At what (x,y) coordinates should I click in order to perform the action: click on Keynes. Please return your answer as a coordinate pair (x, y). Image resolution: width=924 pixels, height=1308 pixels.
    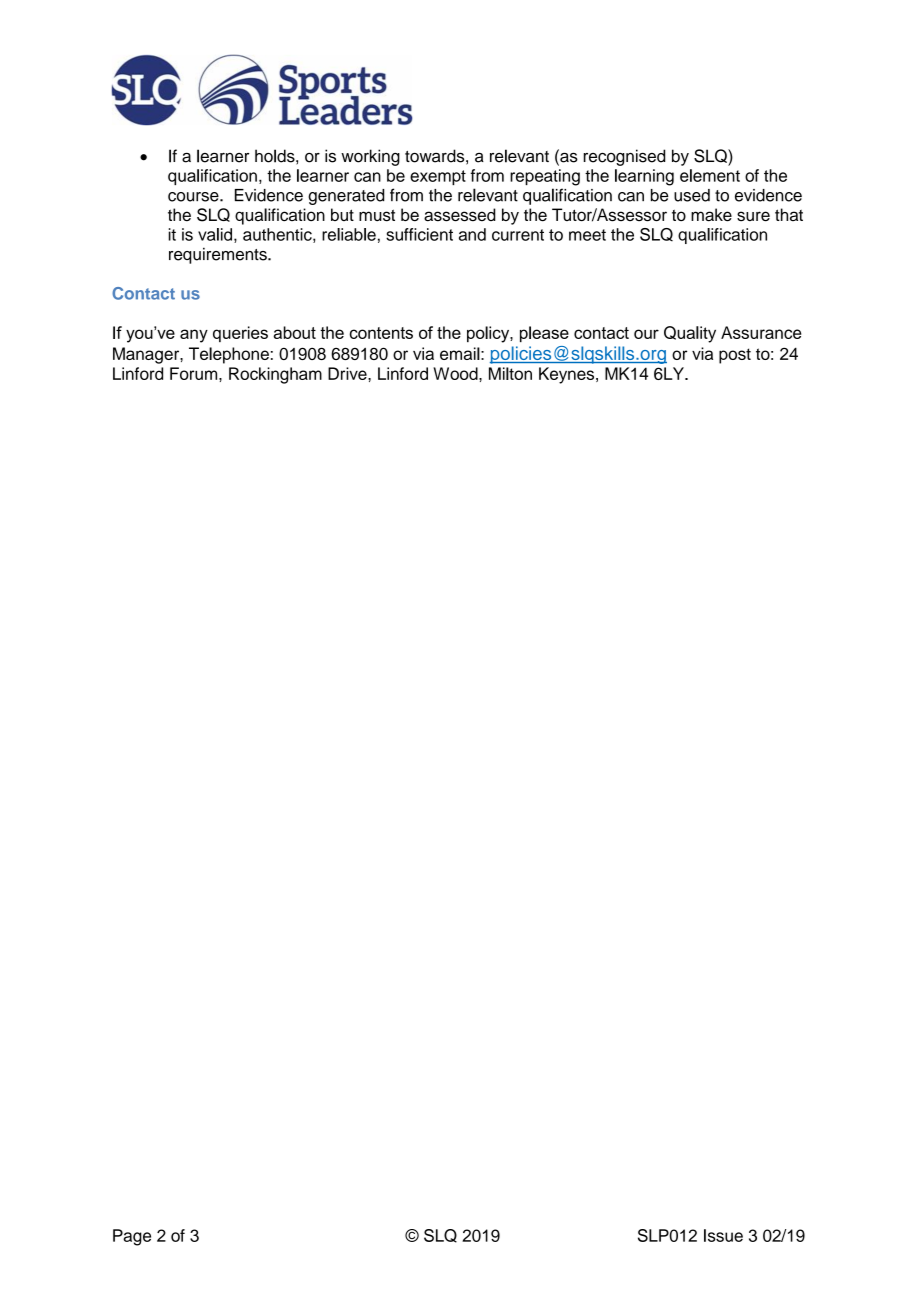
    Looking at the image, I should click on (568, 375).
